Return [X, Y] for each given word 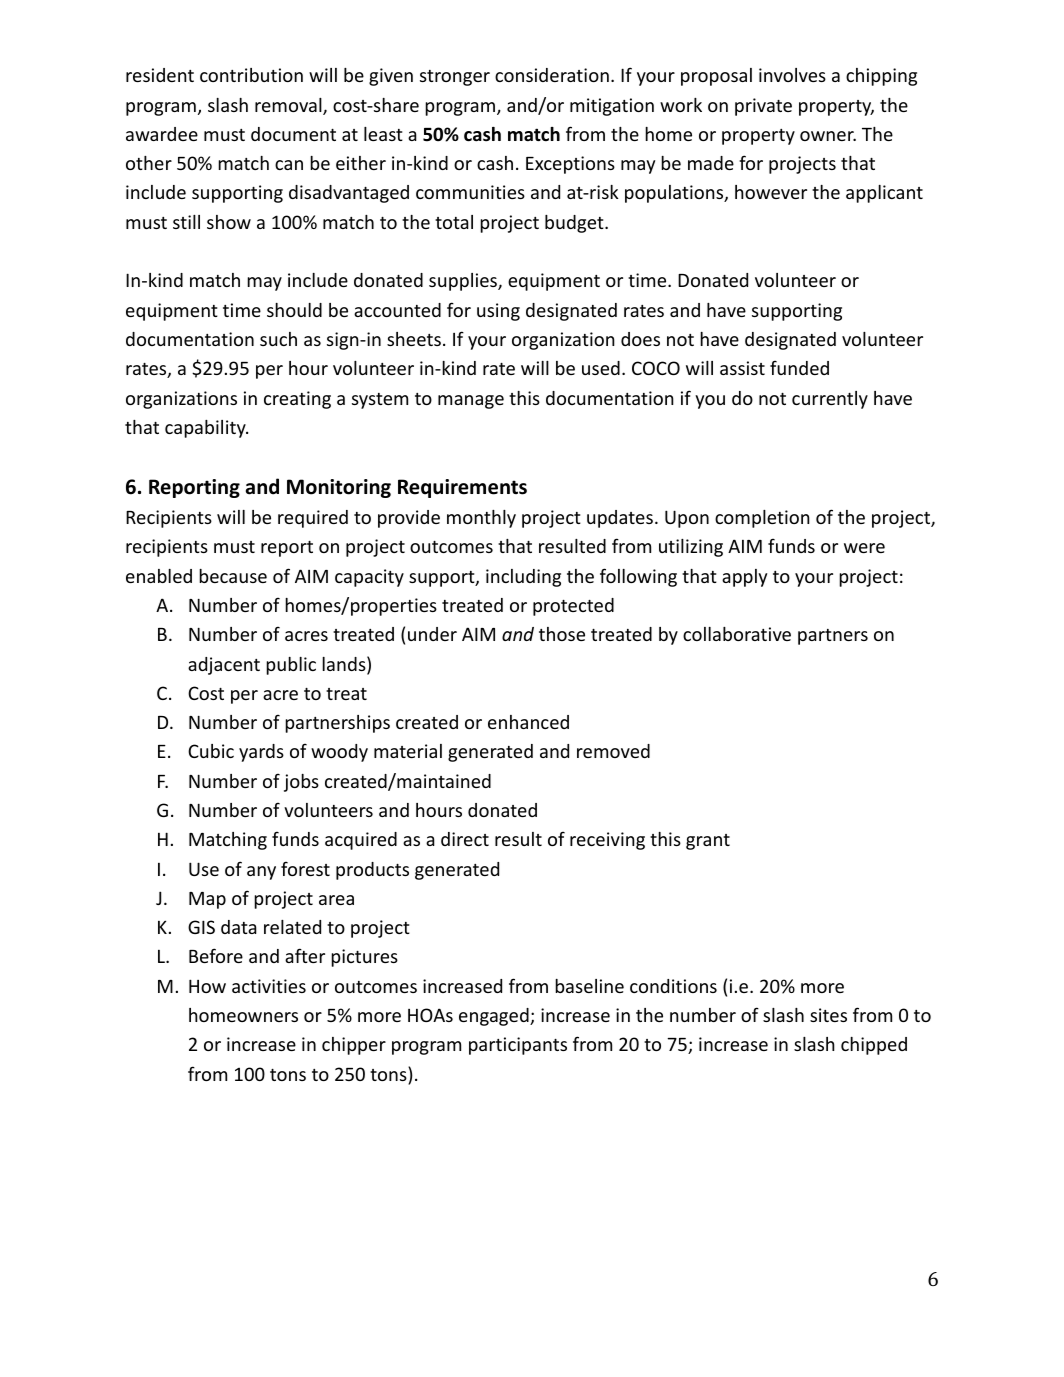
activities [269, 986]
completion [762, 519]
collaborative [737, 634]
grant [708, 842]
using [498, 312]
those [562, 634]
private [763, 107]
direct [465, 839]
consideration [552, 75]
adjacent [224, 666]
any [261, 873]
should [294, 310]
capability [206, 429]
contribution [251, 75]
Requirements [462, 488]
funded [799, 367]
